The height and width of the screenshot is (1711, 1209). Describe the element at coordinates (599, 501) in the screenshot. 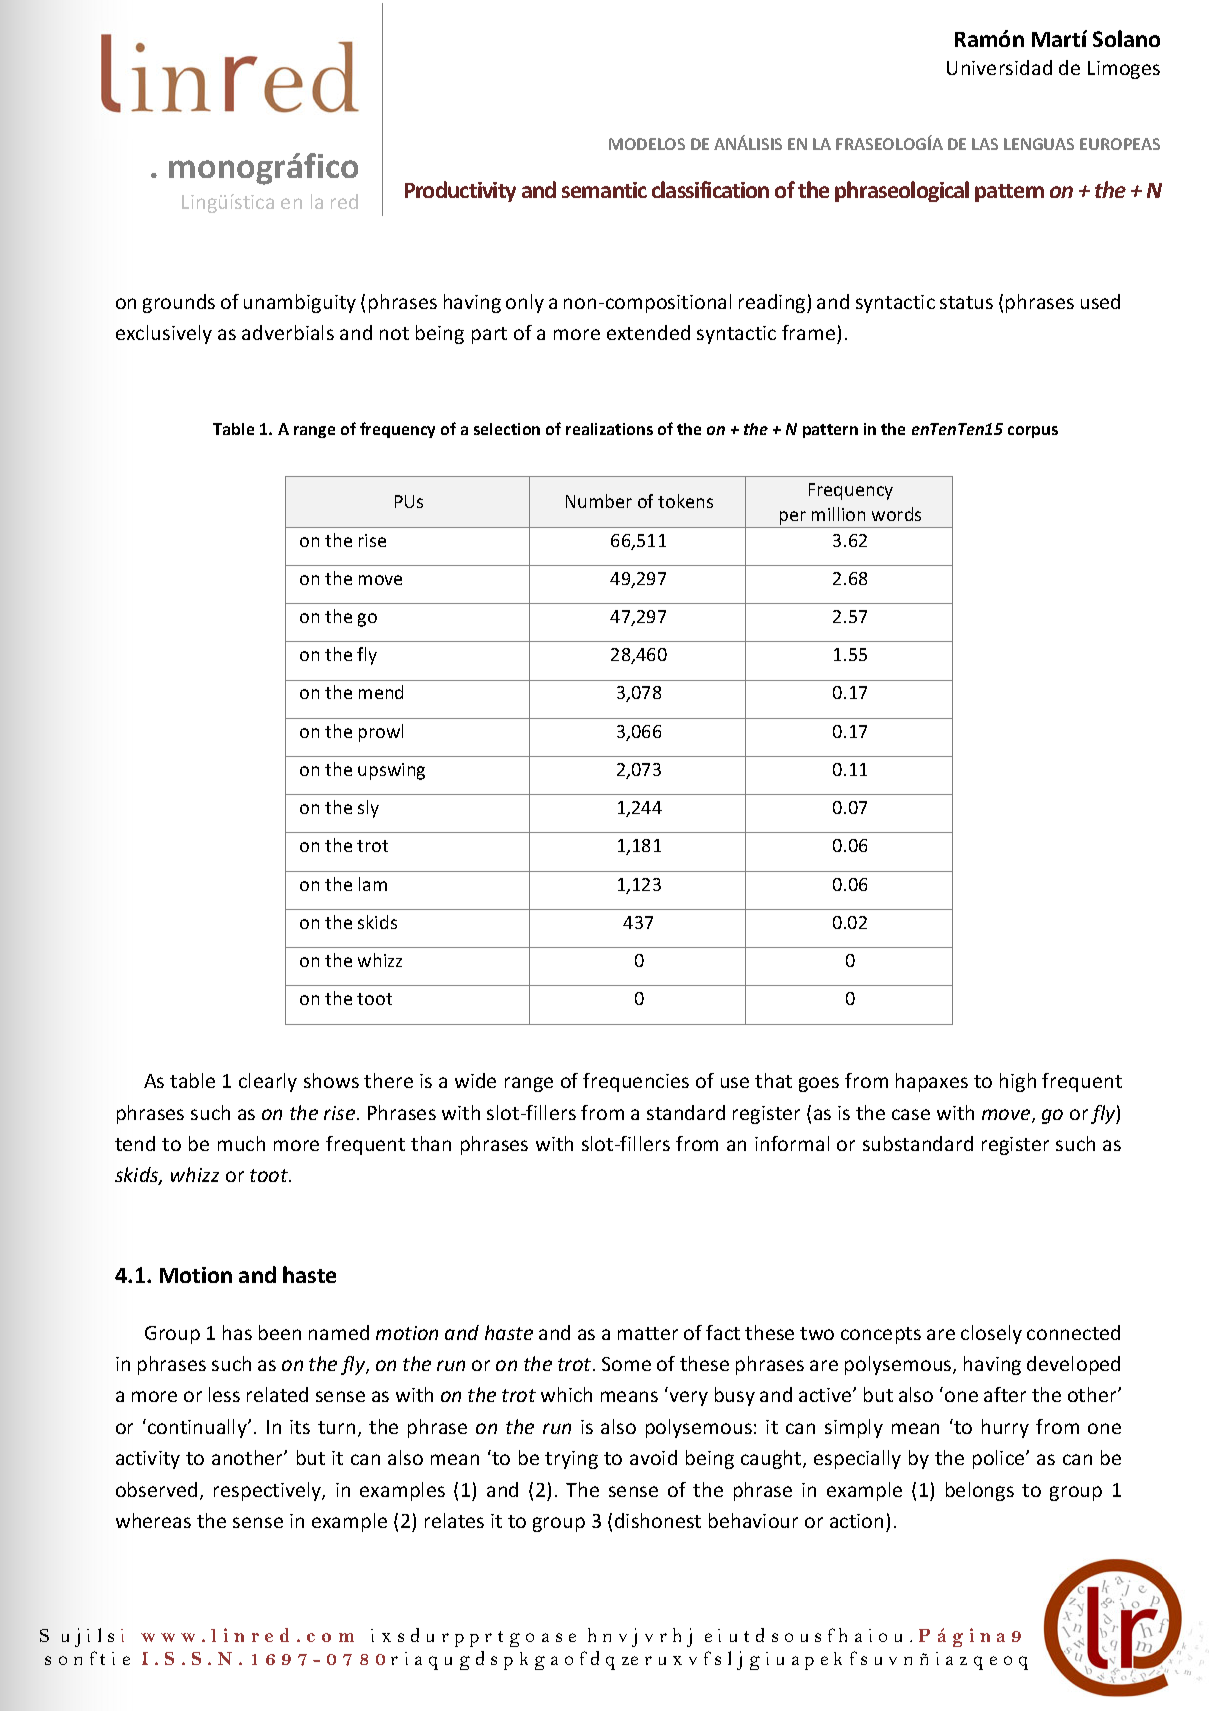

I see `Number` at that location.
